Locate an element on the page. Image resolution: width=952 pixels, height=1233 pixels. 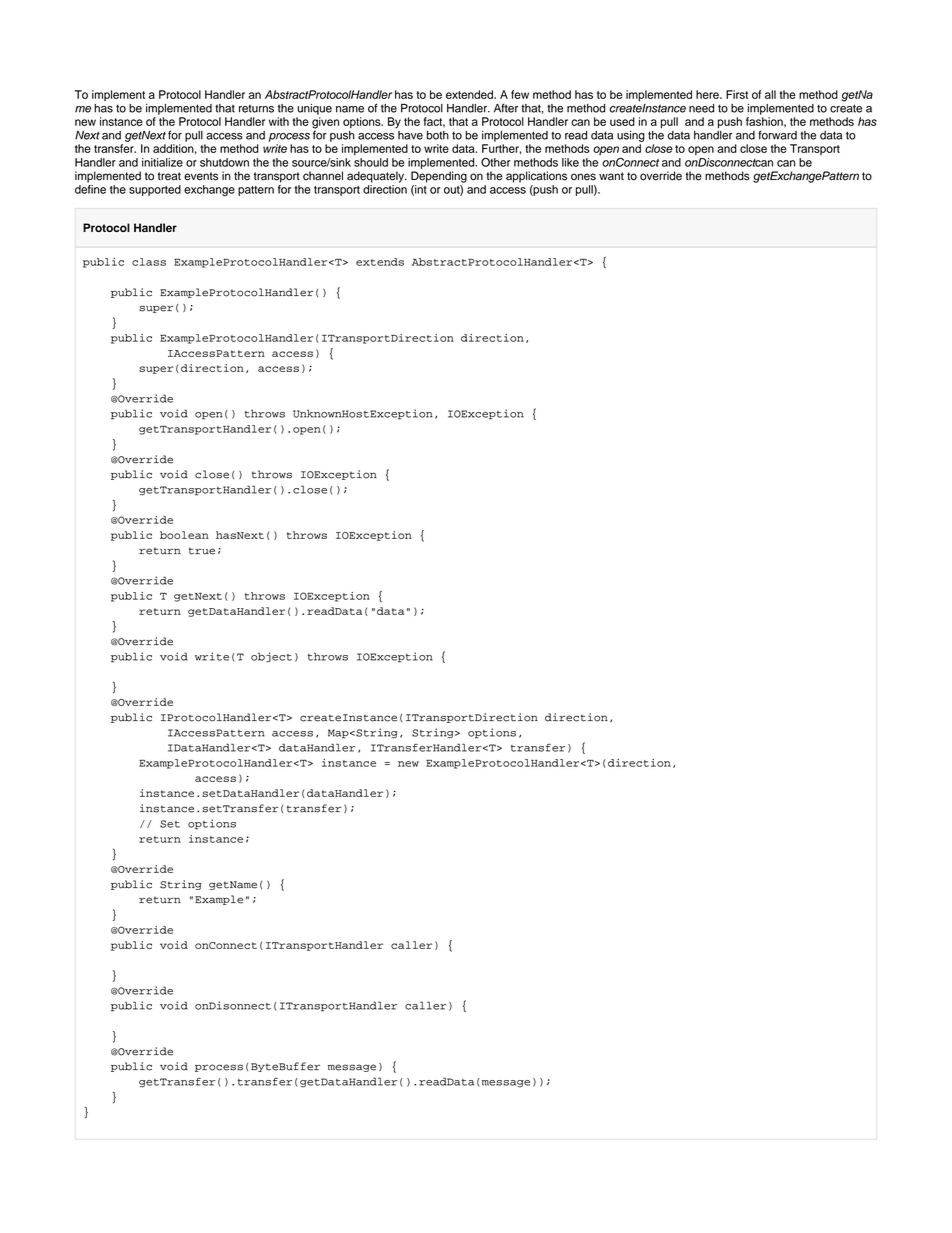
true is located at coordinates (202, 551).
